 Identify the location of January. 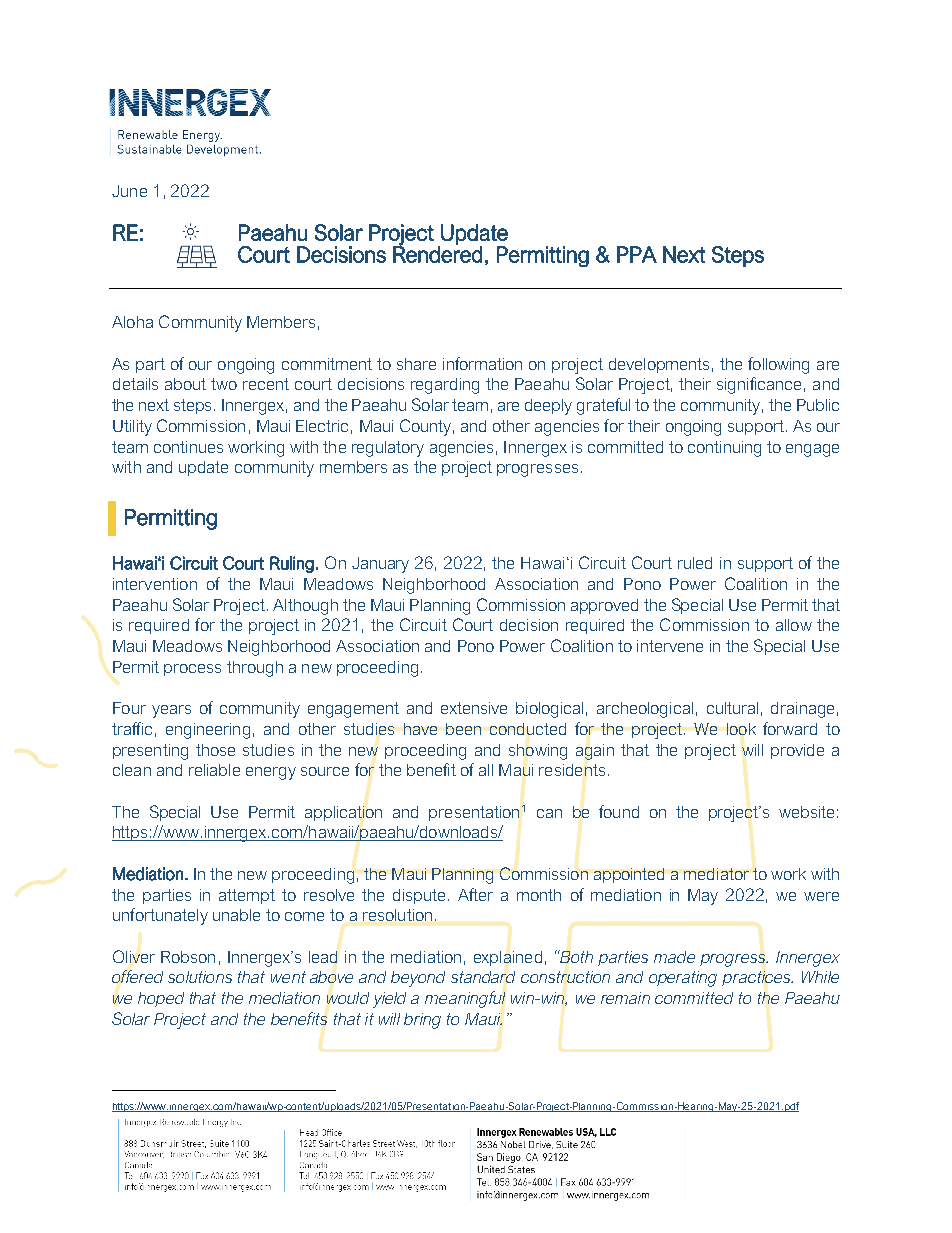
(380, 565).
